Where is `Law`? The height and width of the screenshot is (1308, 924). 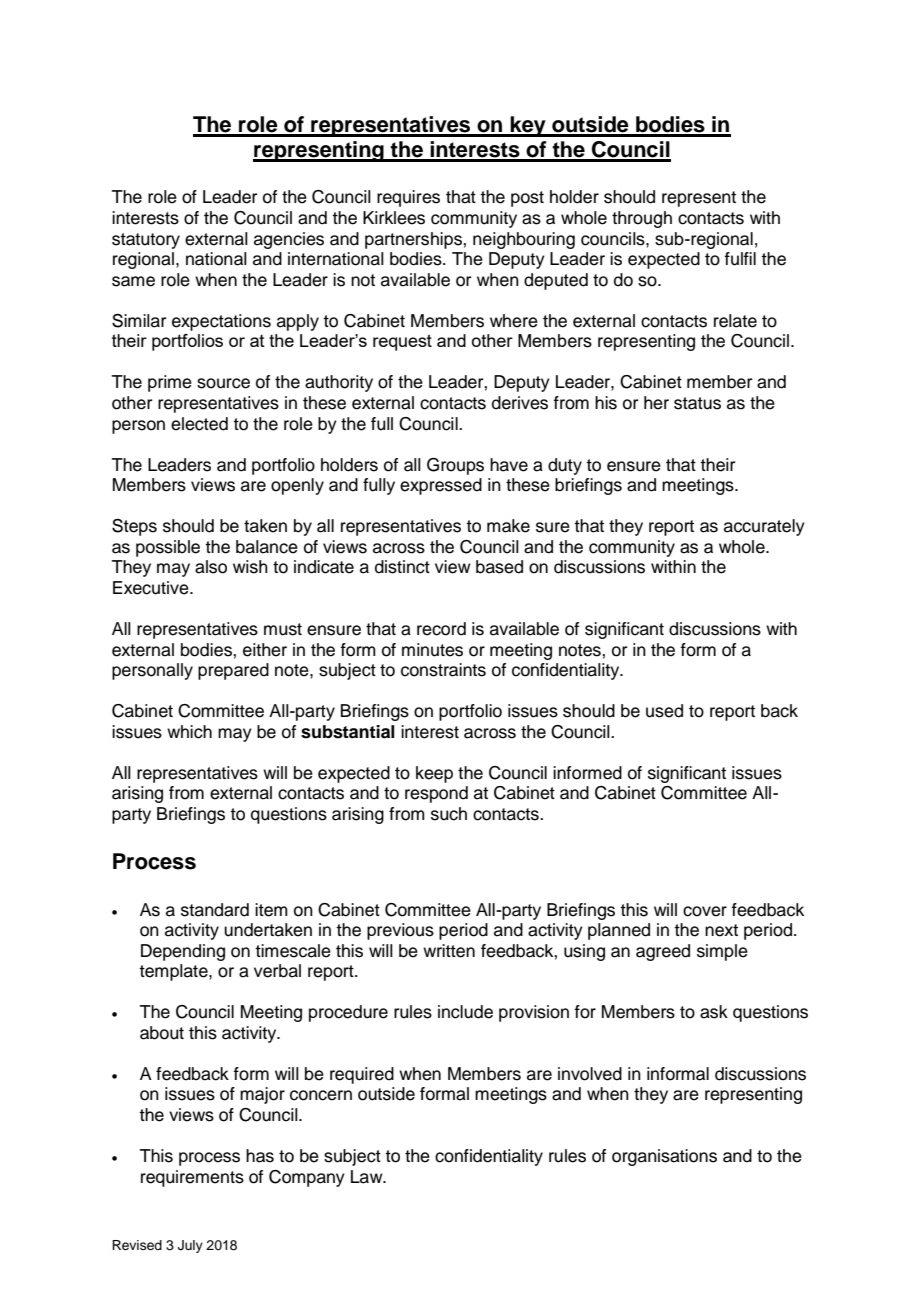 Law is located at coordinates (368, 1177).
